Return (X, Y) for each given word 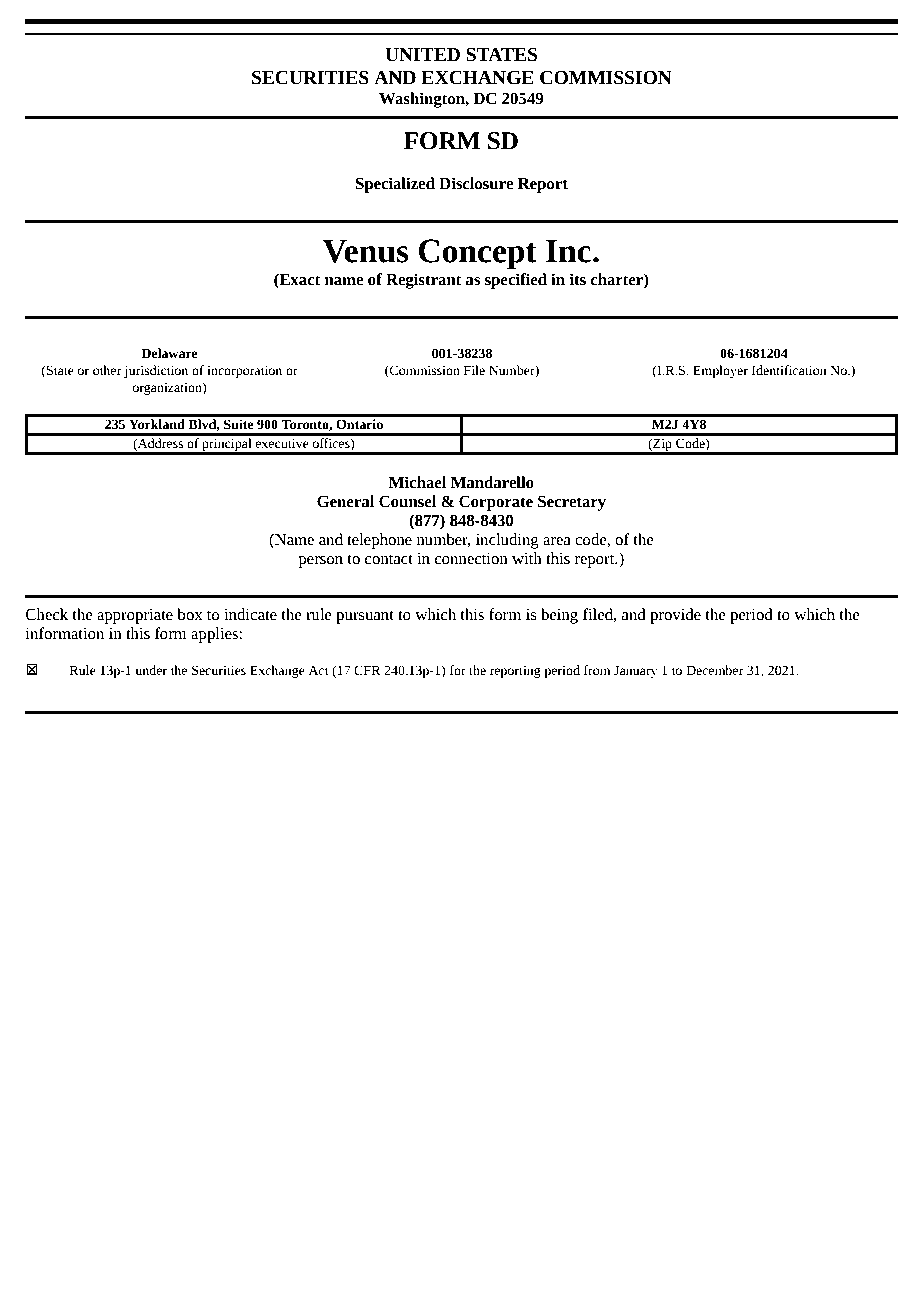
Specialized (395, 185)
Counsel (407, 501)
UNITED (422, 55)
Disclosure (476, 183)
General (345, 501)
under (151, 670)
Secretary (572, 503)
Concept (478, 254)
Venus (366, 251)
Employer (720, 371)
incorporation (244, 371)
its (577, 279)
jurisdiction (156, 371)
